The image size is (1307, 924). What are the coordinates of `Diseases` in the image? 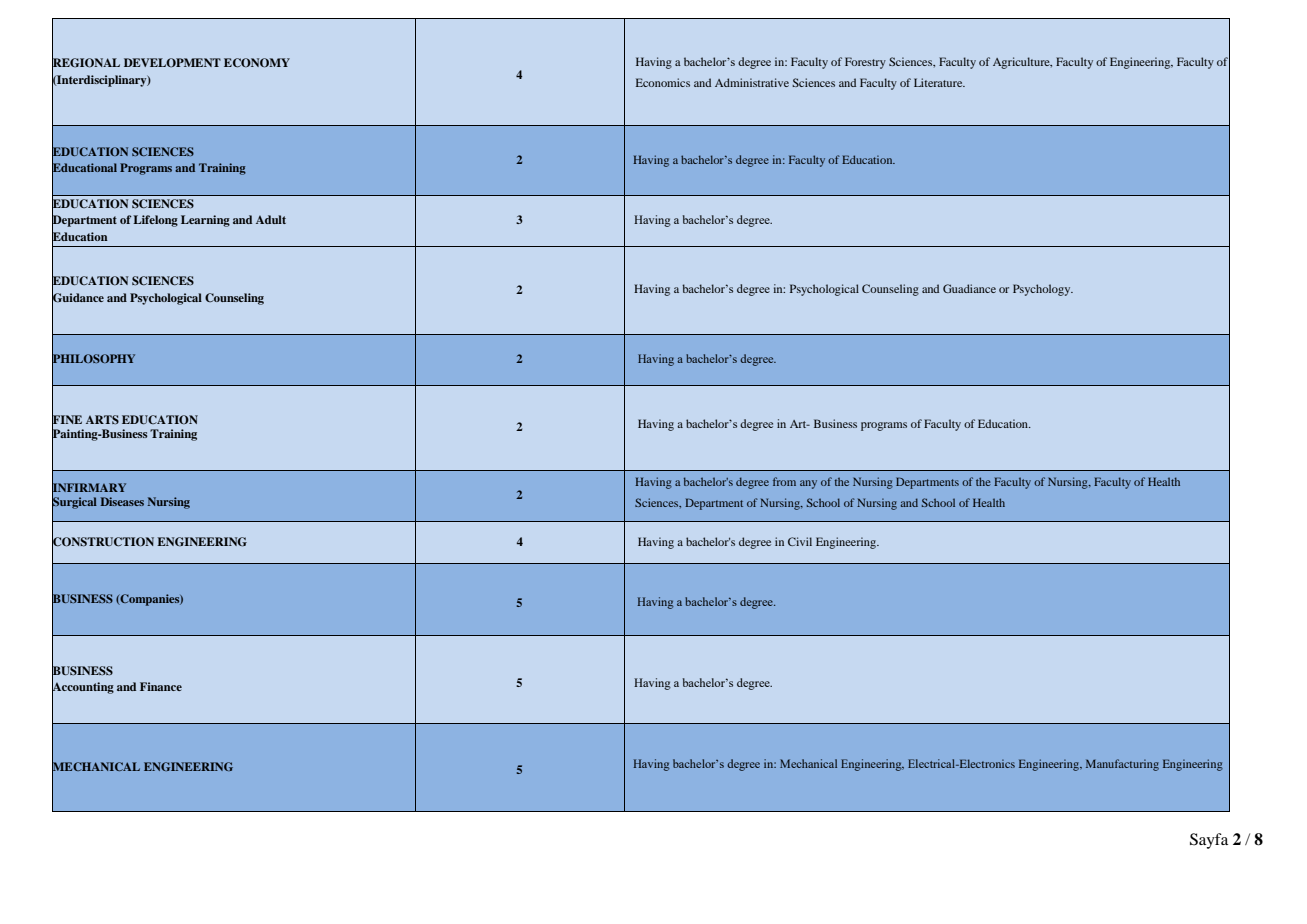 It's located at (122, 501).
